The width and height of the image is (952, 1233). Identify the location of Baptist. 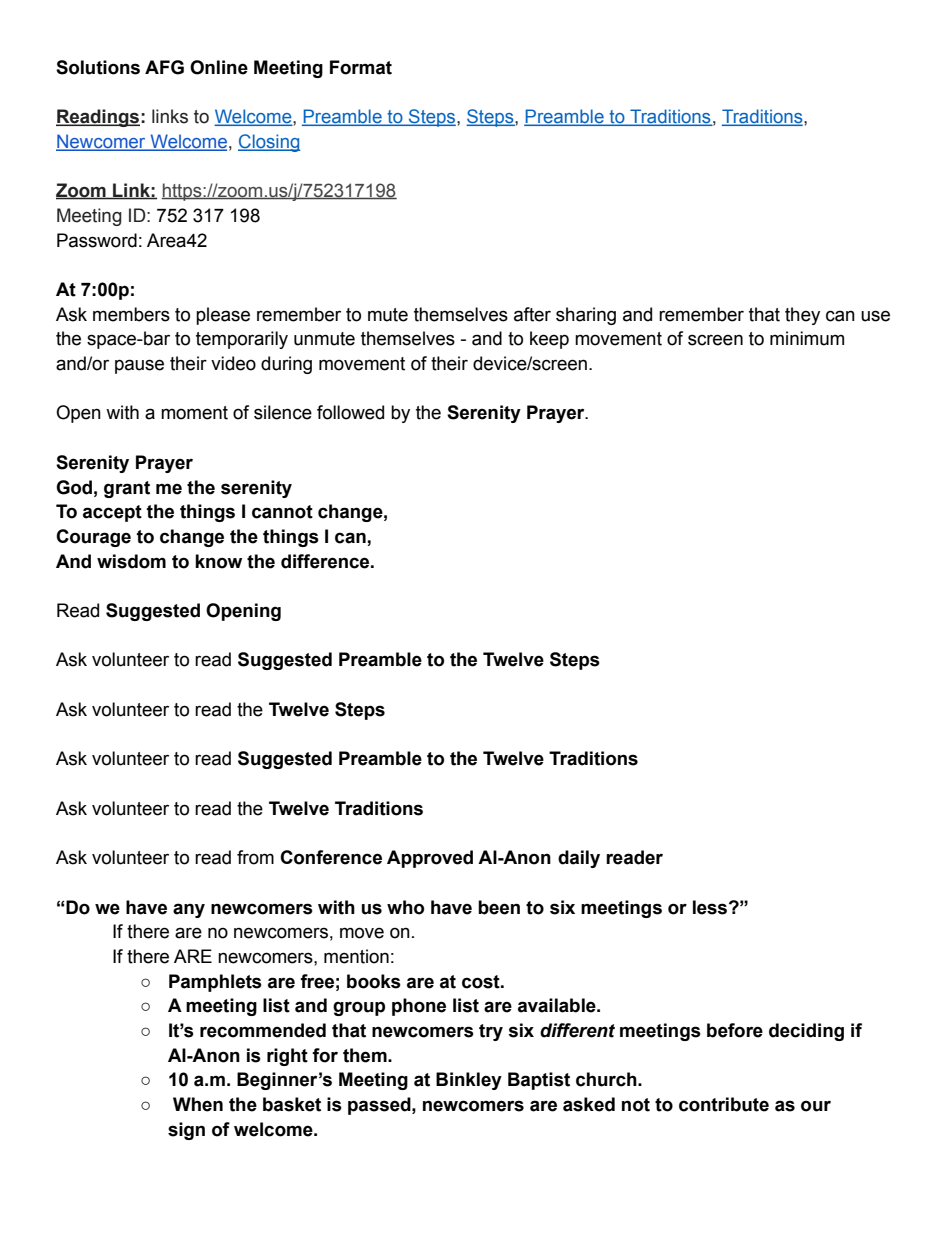
(539, 1081).
